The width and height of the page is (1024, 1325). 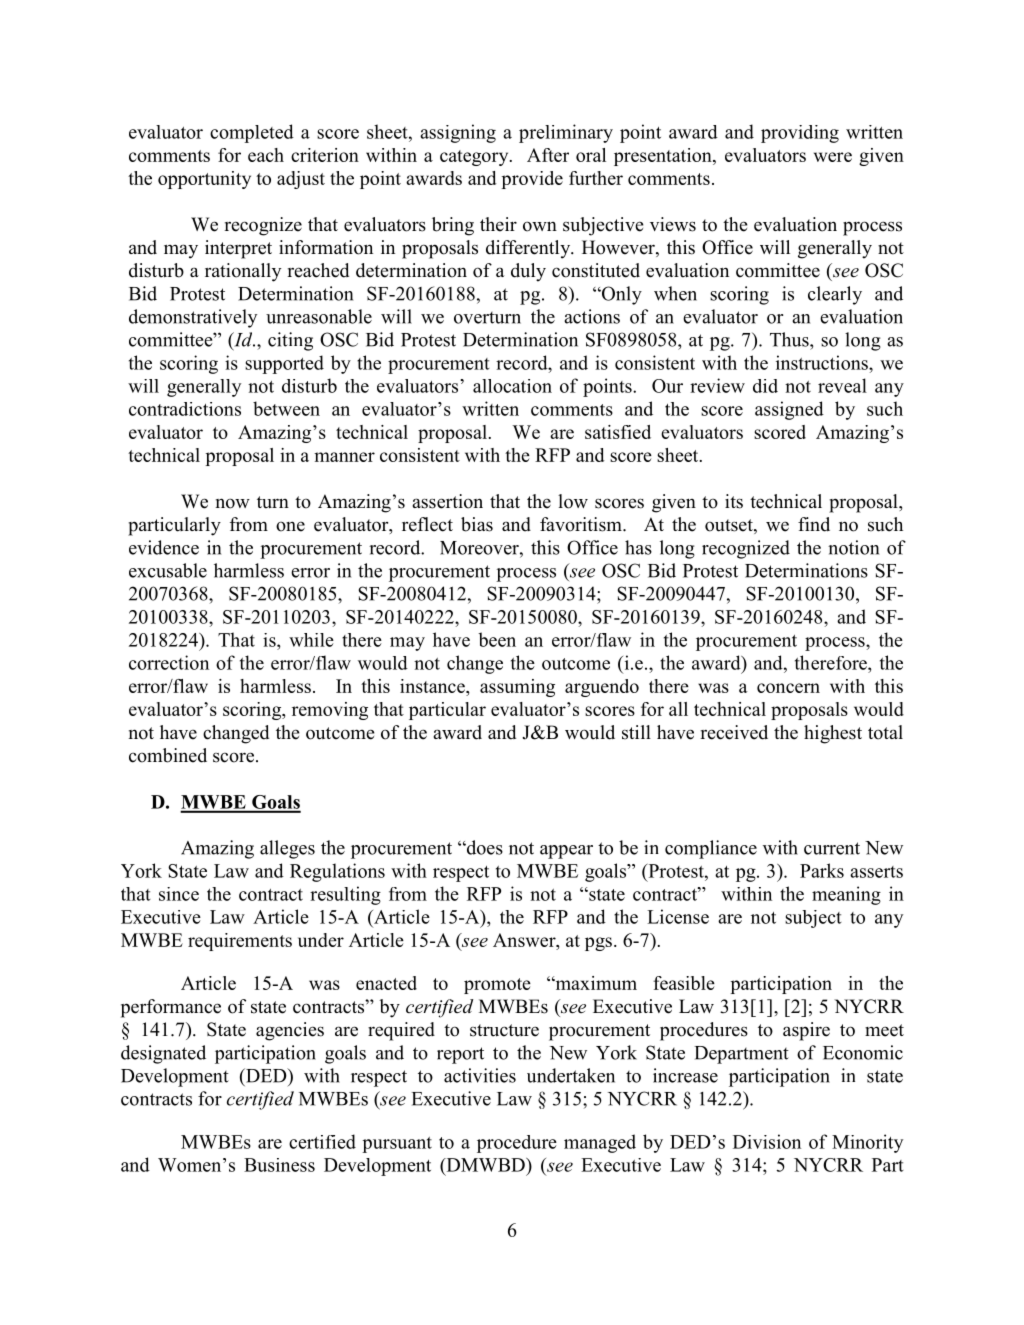 I want to click on assigned, so click(x=789, y=410).
